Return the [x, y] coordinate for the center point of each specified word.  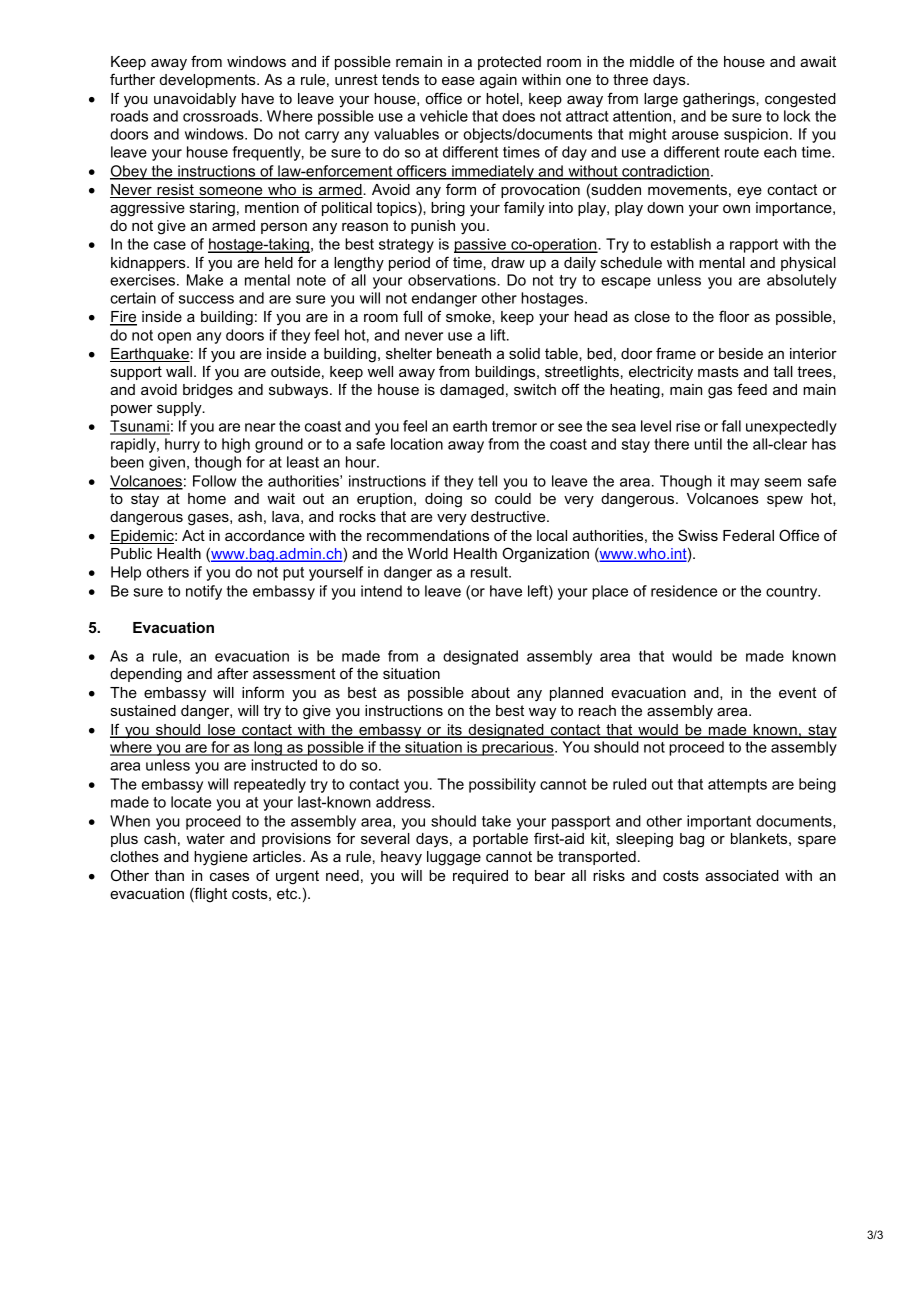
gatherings [720, 100]
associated [742, 875]
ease [458, 81]
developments [209, 81]
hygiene [221, 858]
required [480, 877]
